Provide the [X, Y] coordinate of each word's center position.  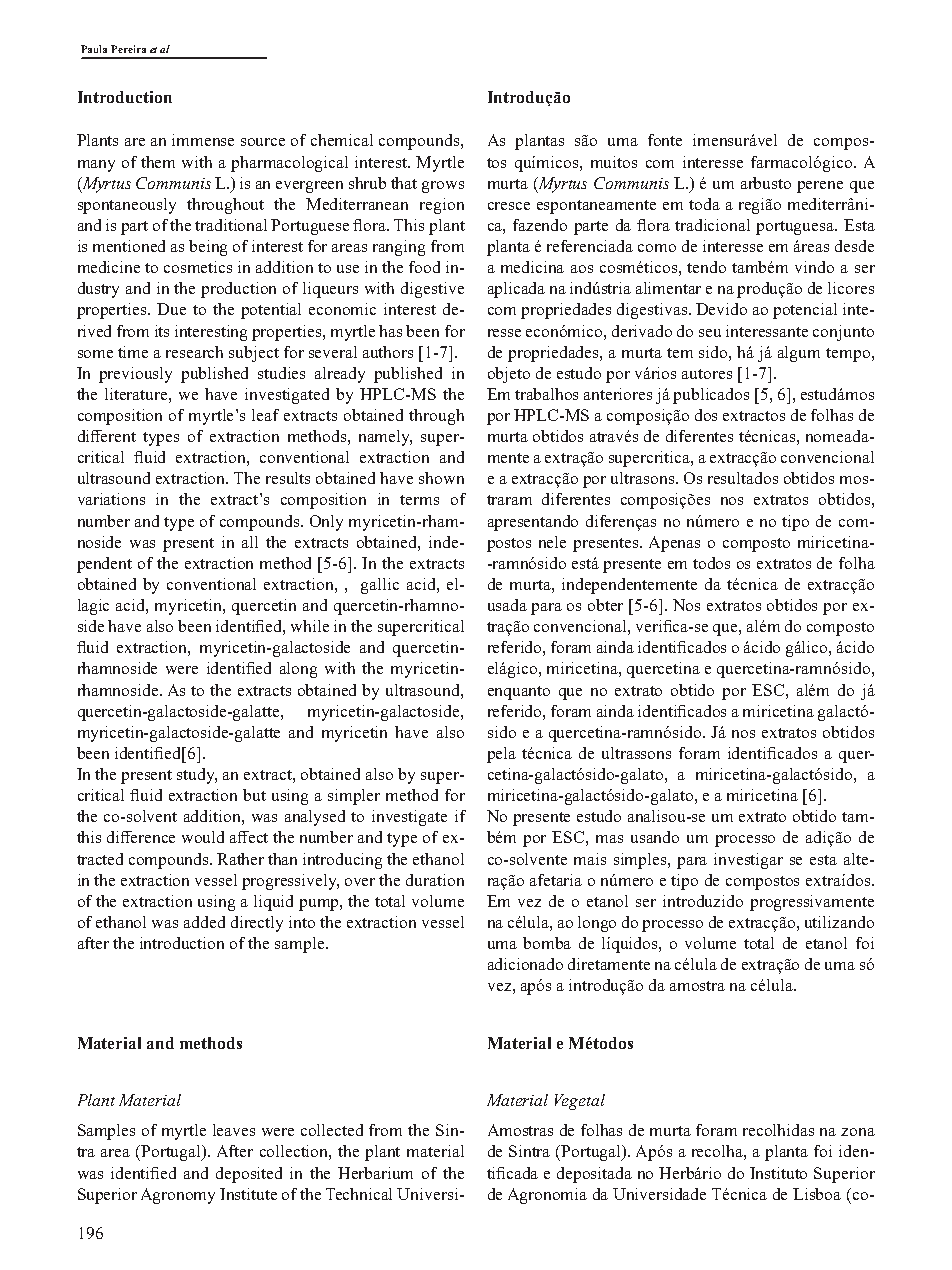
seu [710, 333]
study [197, 776]
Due [171, 309]
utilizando [839, 922]
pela [501, 755]
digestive [432, 290]
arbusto [766, 183]
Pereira [128, 49]
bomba [547, 943]
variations [111, 499]
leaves [234, 1130]
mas [609, 839]
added [204, 922]
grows [443, 187]
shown [441, 478]
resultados [743, 478]
